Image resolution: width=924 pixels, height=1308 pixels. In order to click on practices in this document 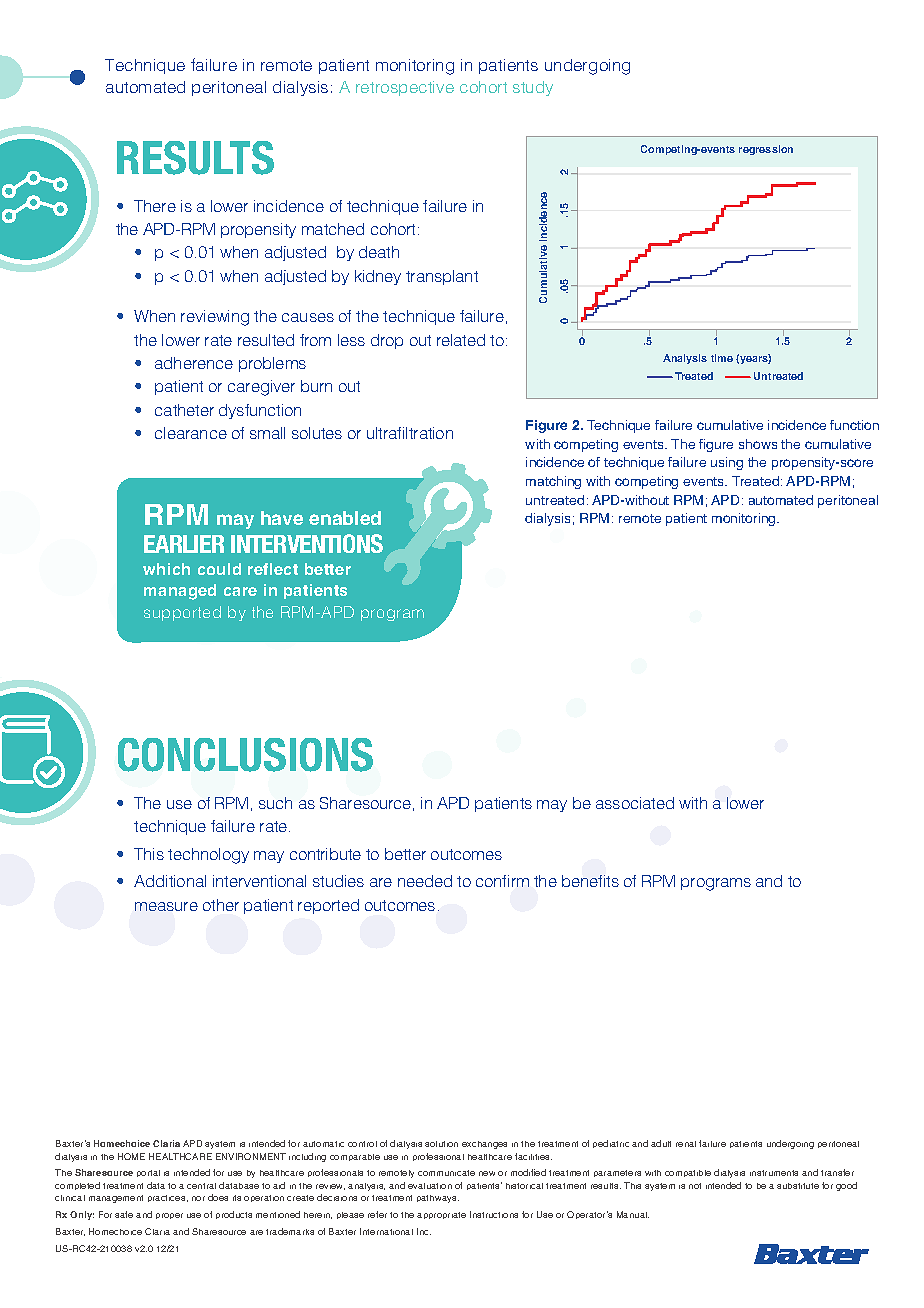, I will do `click(168, 1198)`.
